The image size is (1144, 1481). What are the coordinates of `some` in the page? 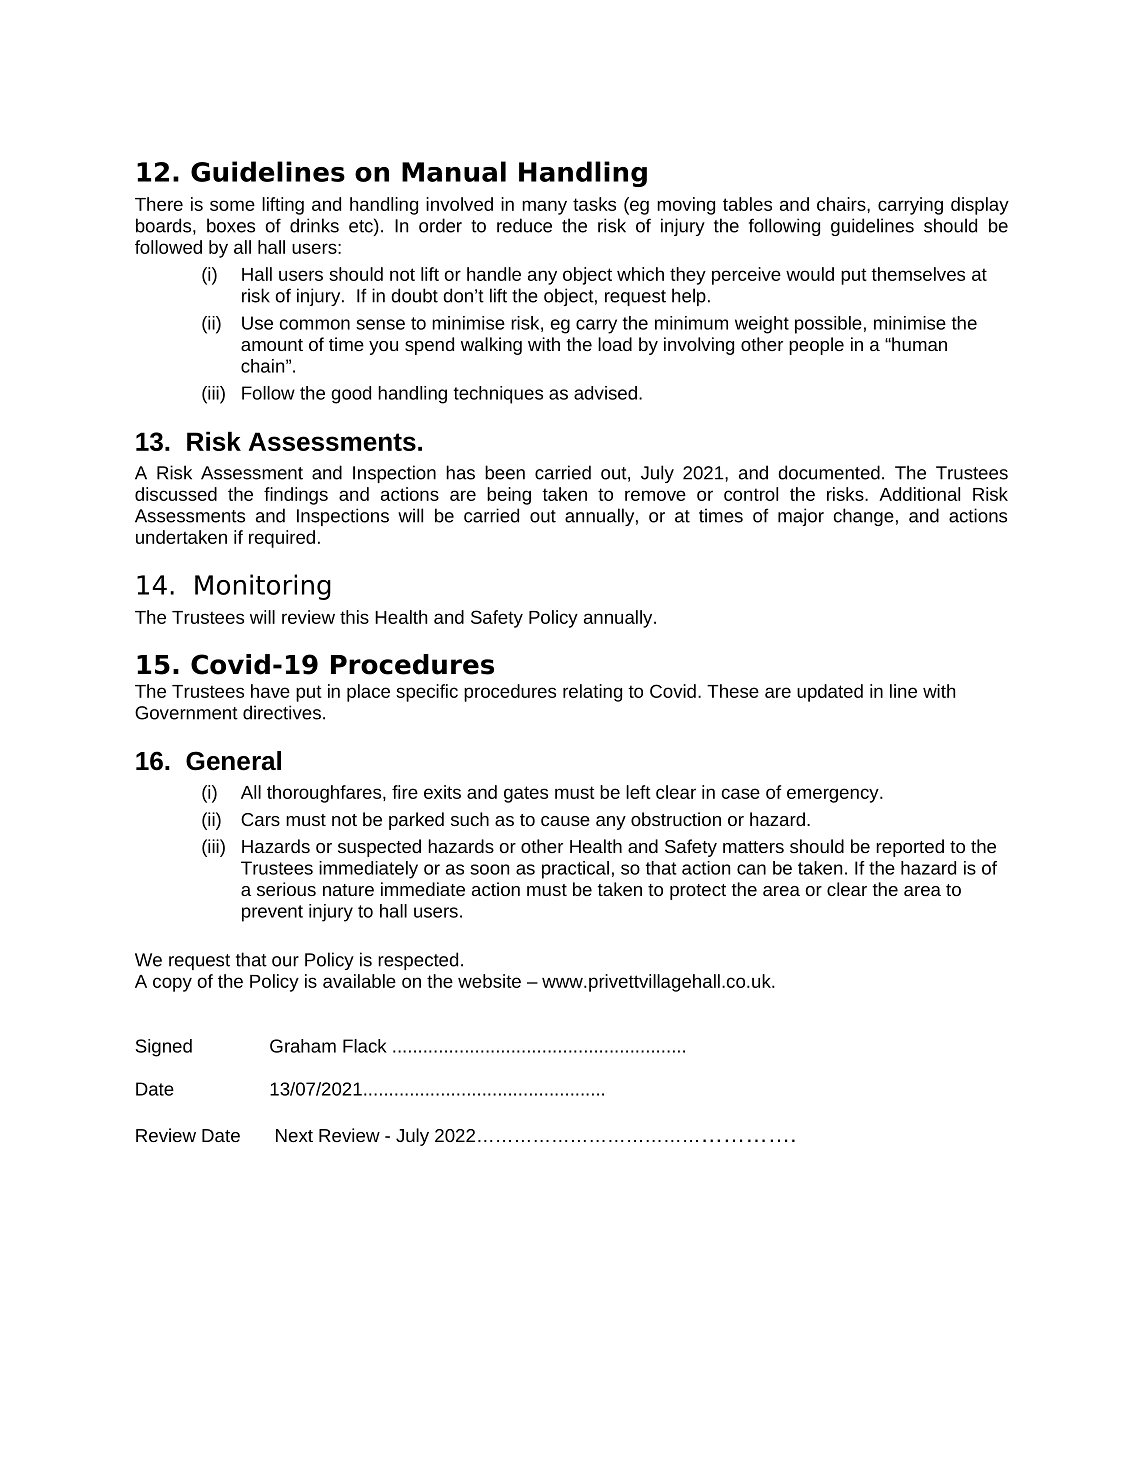 It's located at (232, 205).
